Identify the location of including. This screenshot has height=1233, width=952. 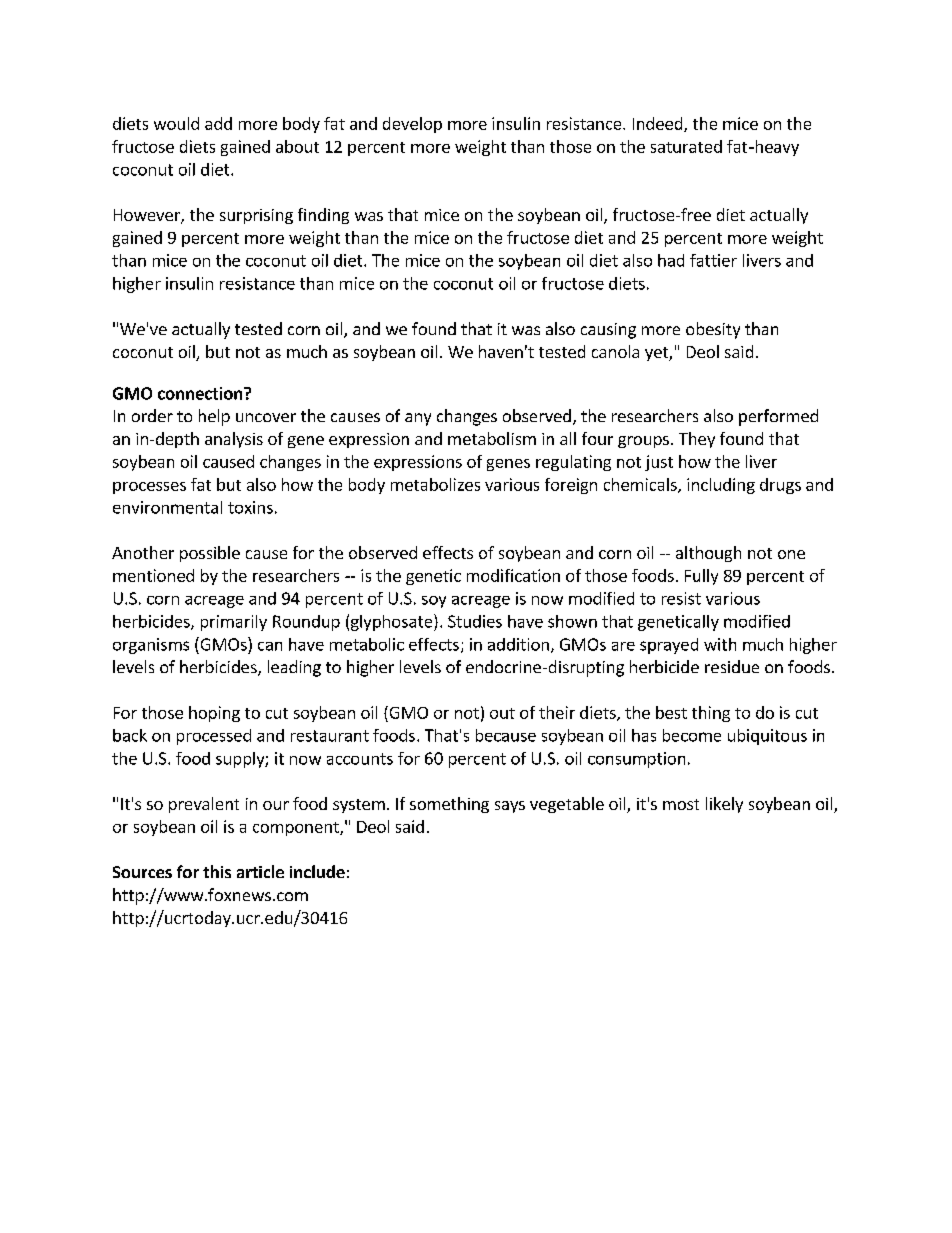
(721, 486).
